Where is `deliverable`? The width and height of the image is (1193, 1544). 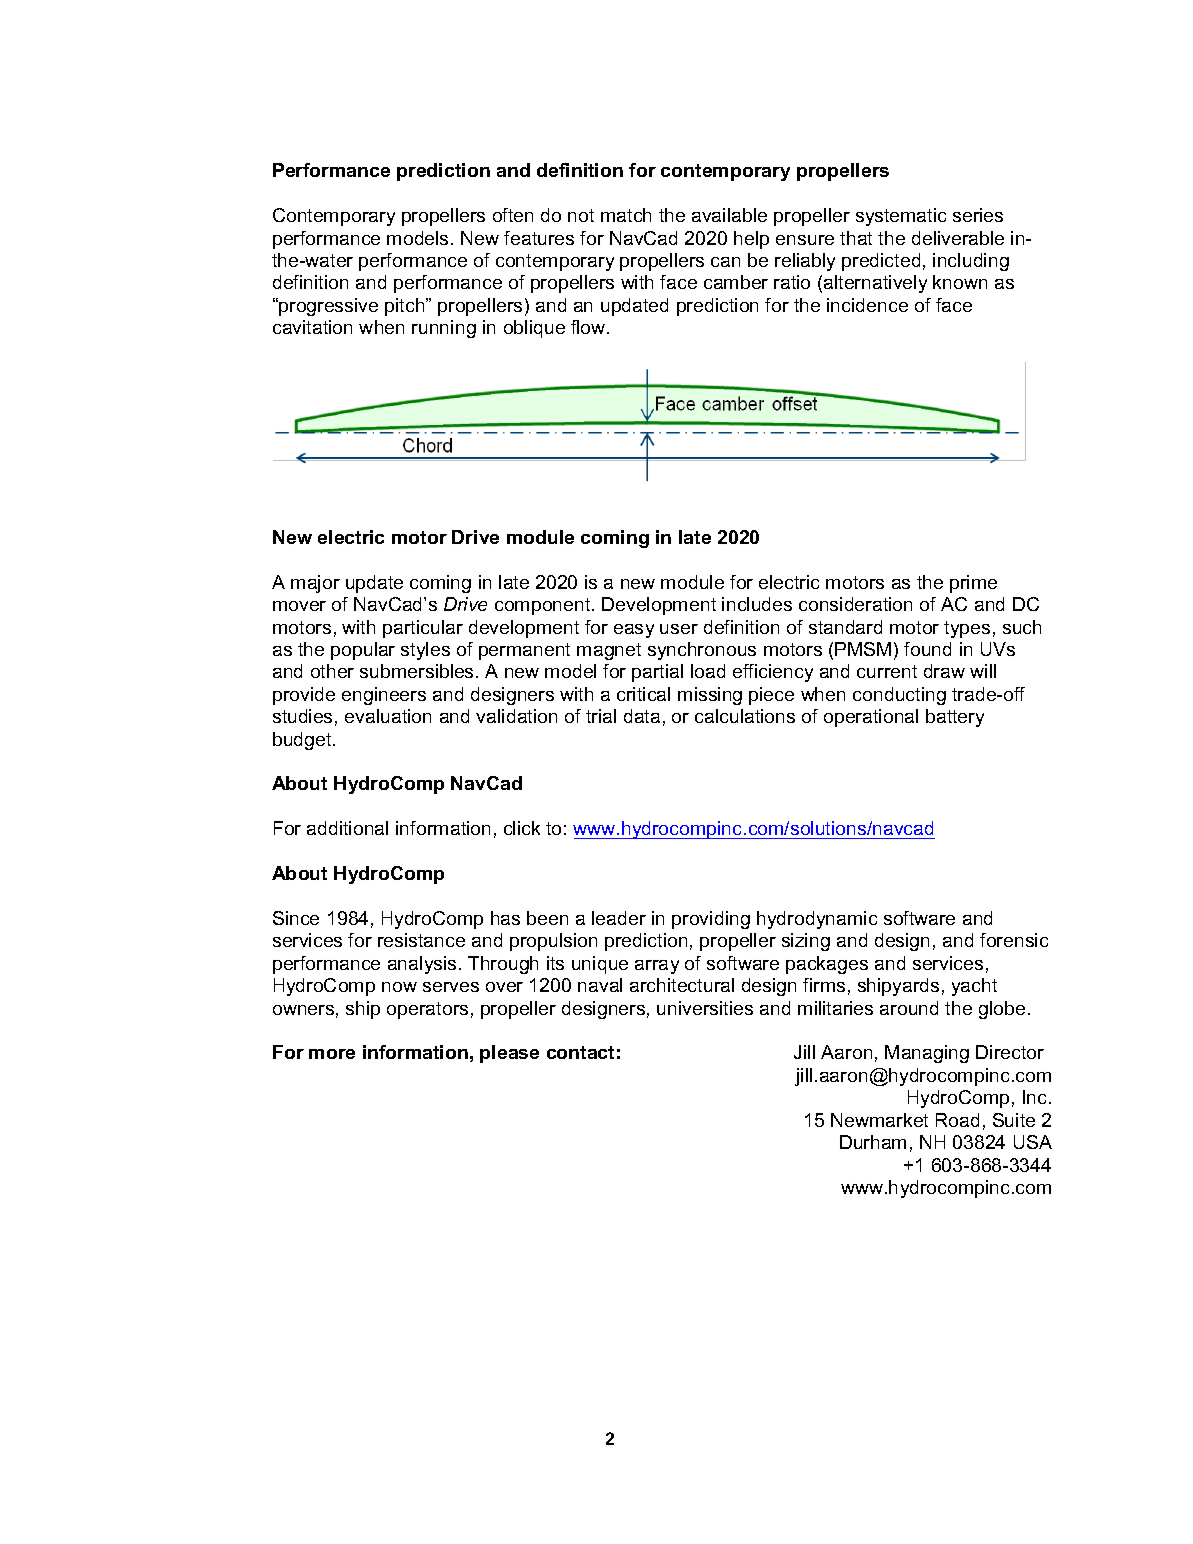 deliverable is located at coordinates (958, 238).
